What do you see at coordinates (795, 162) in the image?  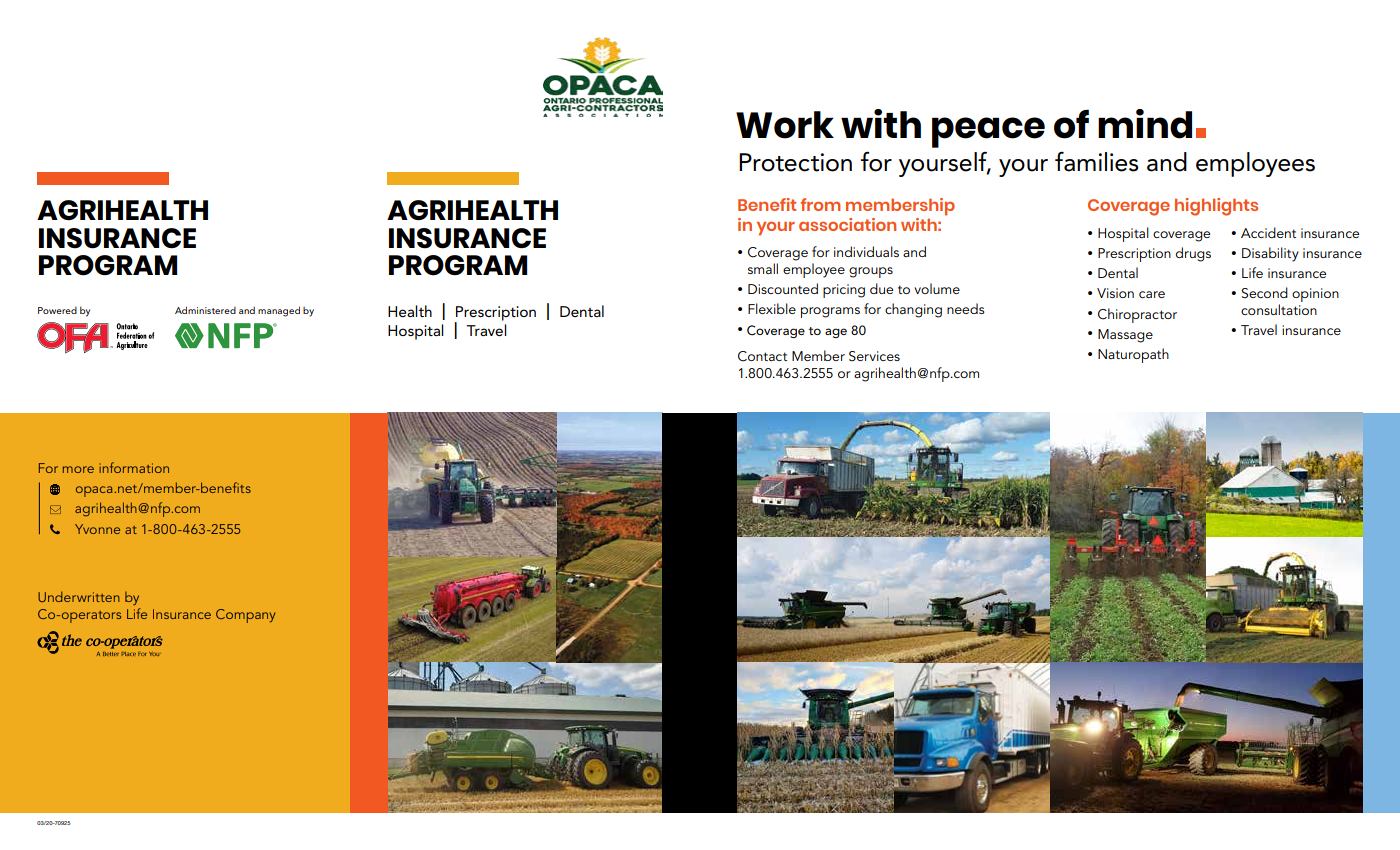 I see `Protection` at bounding box center [795, 162].
